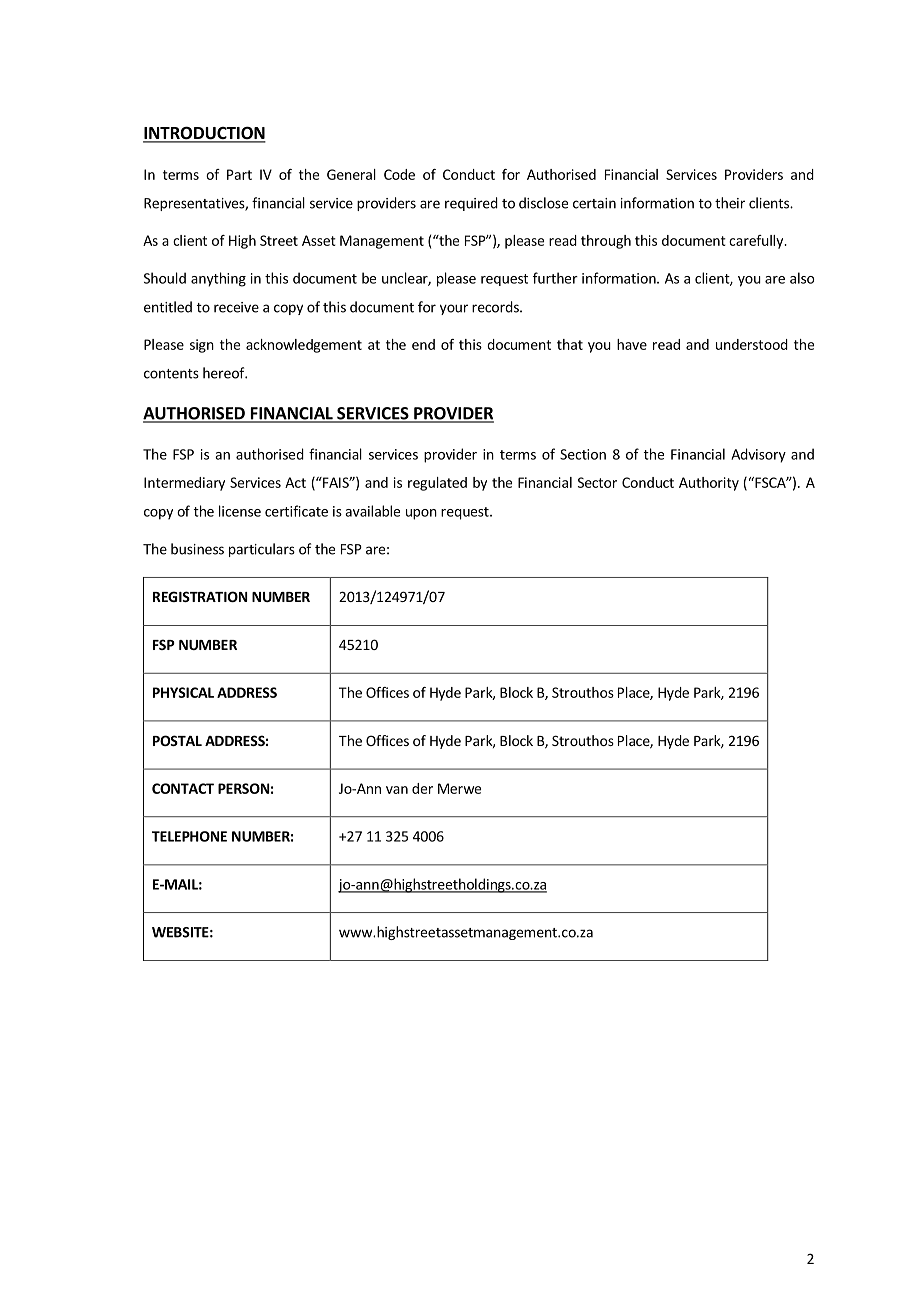  Describe the element at coordinates (730, 203) in the screenshot. I see `their` at that location.
